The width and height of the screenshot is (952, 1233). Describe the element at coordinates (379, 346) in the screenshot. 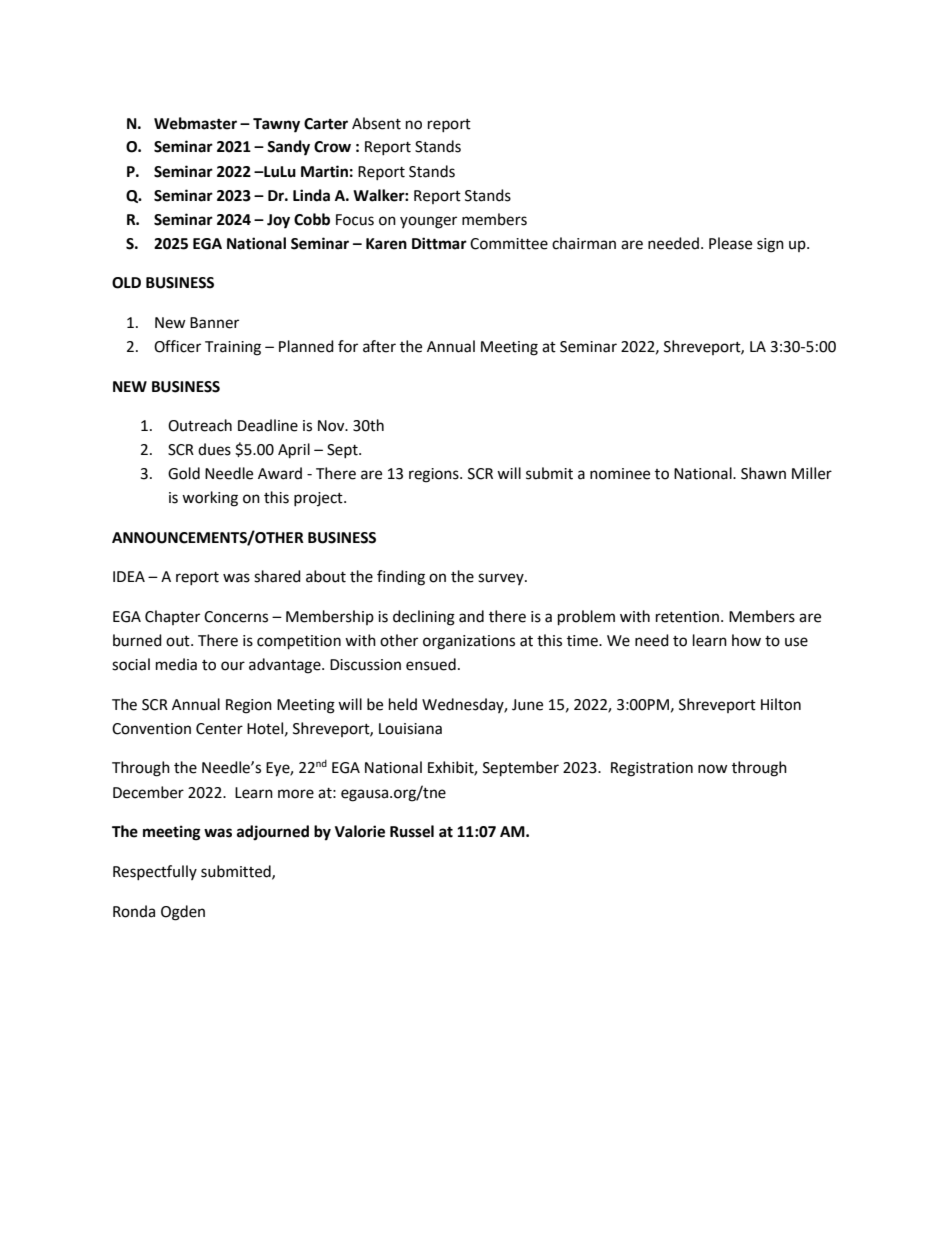

I see `after` at that location.
